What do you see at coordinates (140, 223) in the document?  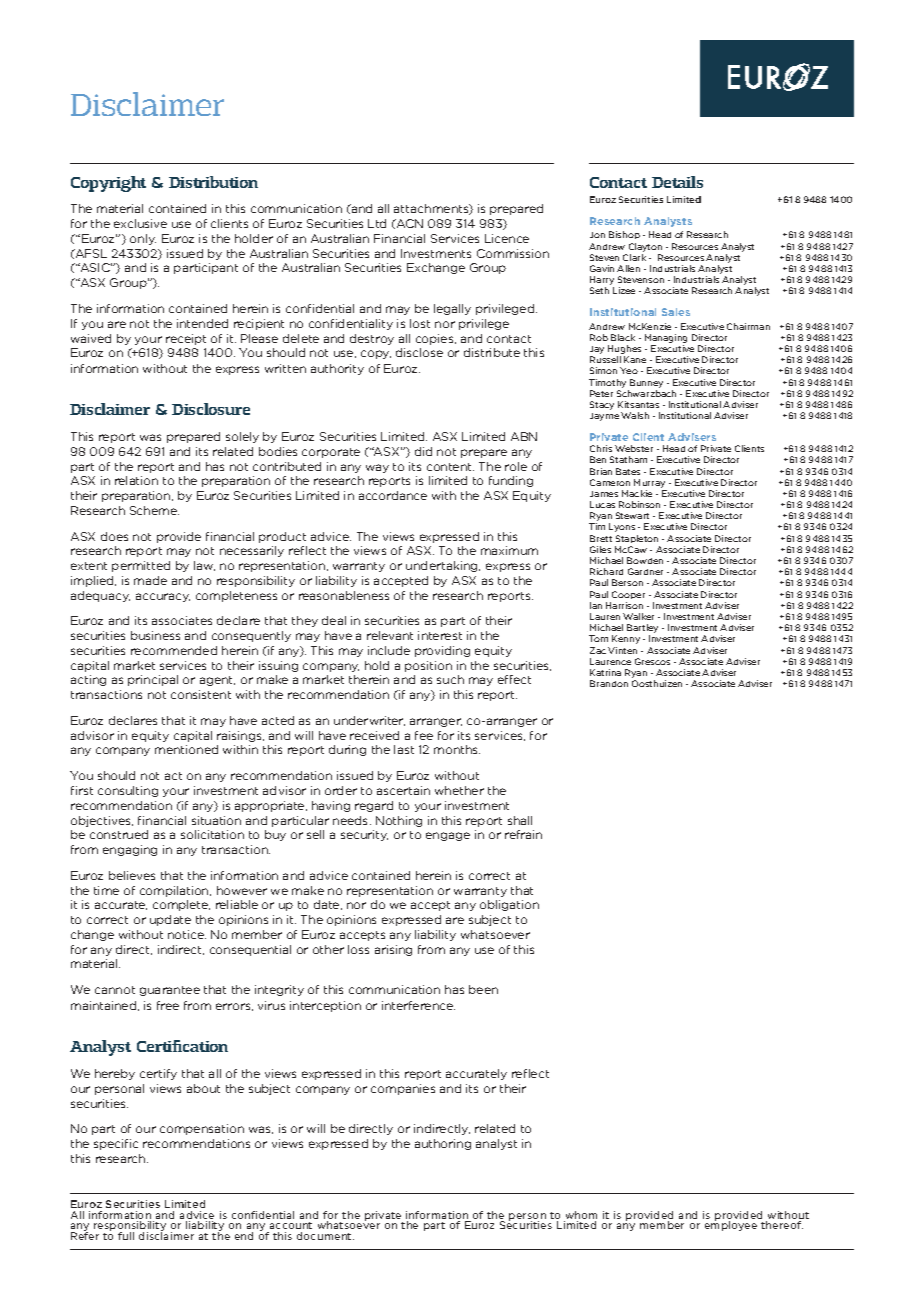 I see `exclusive` at bounding box center [140, 223].
